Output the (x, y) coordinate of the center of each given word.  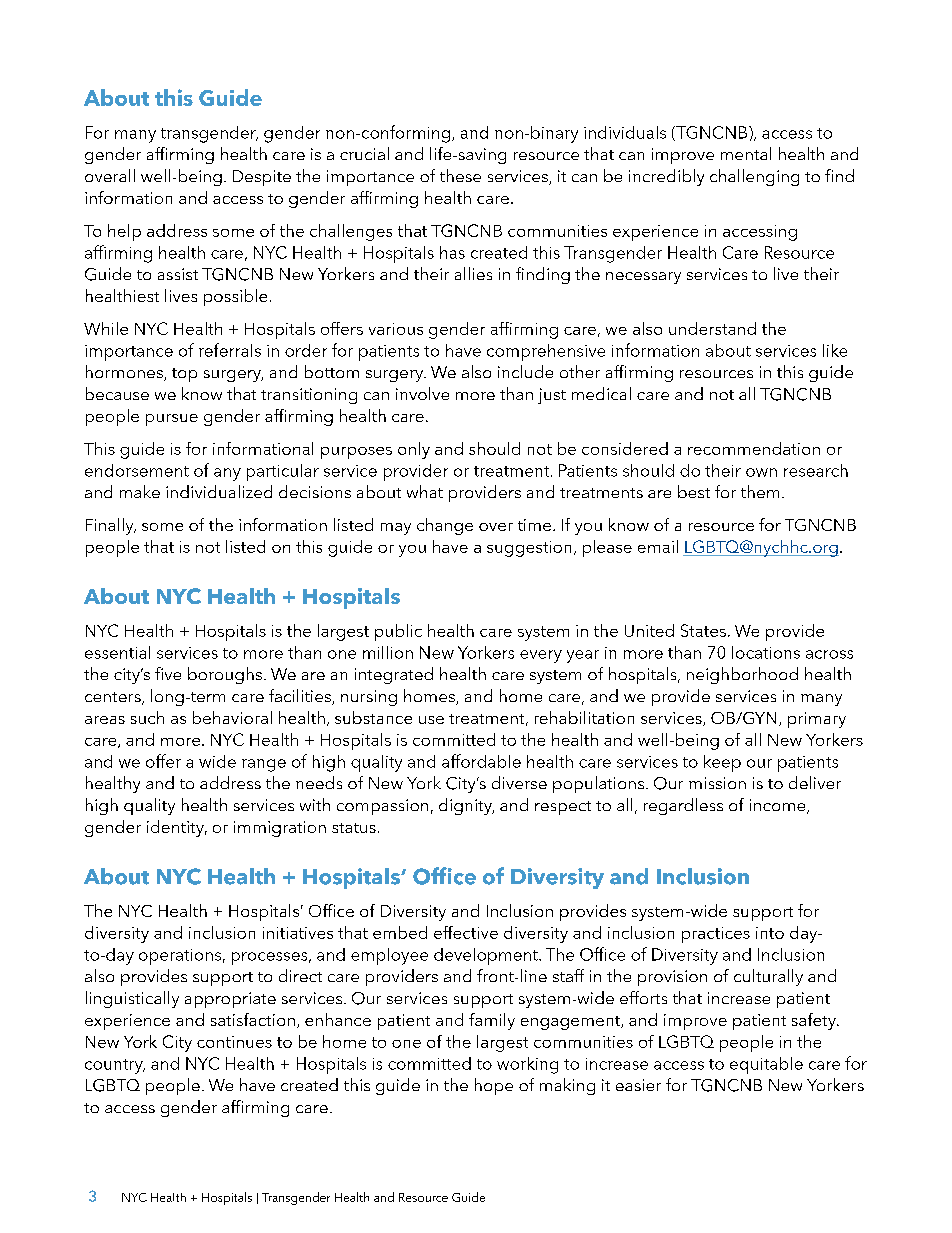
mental (746, 153)
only (414, 450)
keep (722, 763)
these (460, 175)
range (264, 765)
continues (234, 1042)
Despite (262, 178)
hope (494, 1086)
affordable (481, 761)
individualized (219, 491)
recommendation (754, 448)
